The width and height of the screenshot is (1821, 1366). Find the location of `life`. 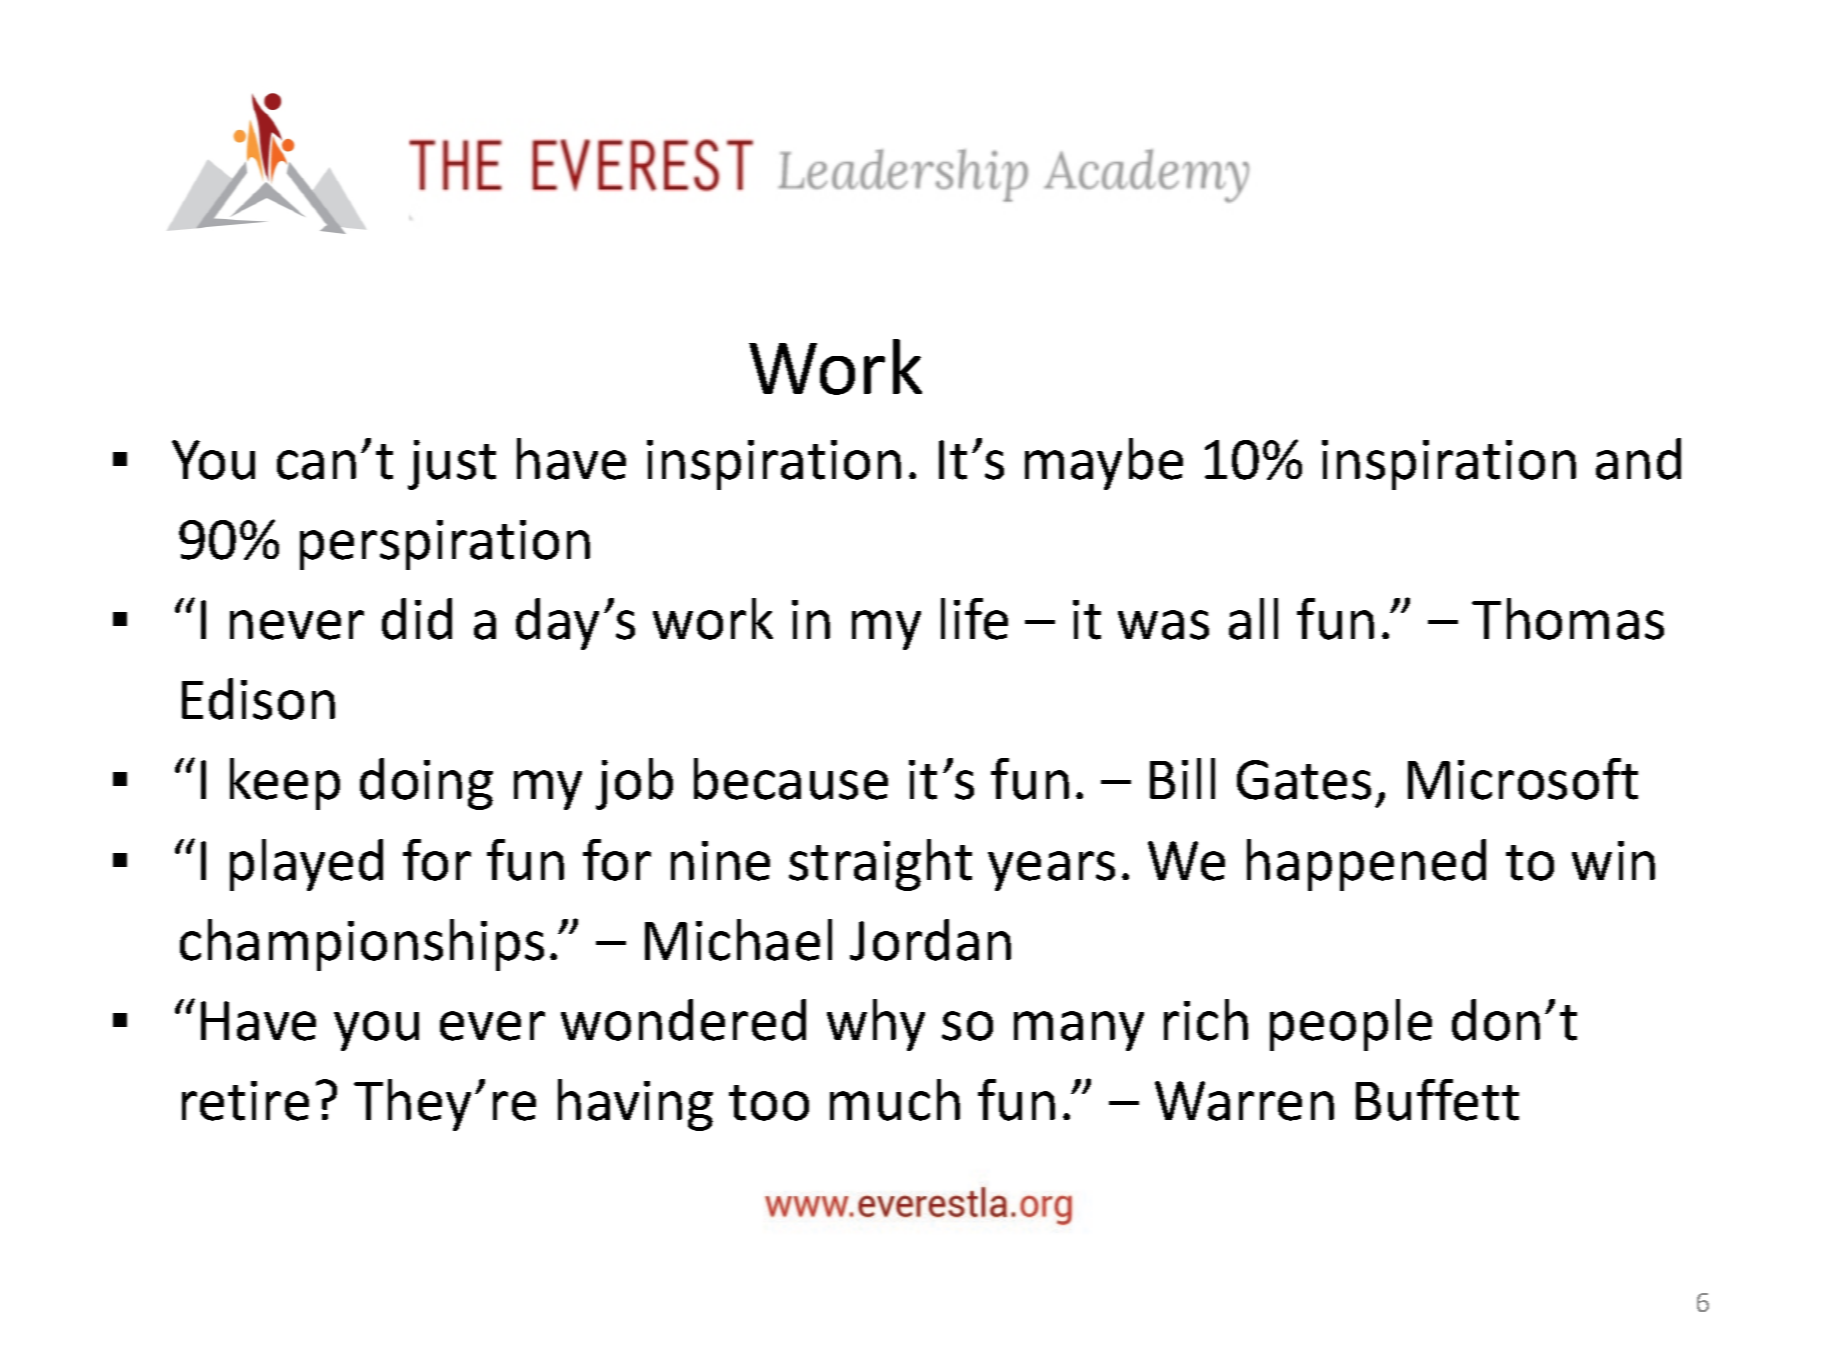

life is located at coordinates (974, 619).
